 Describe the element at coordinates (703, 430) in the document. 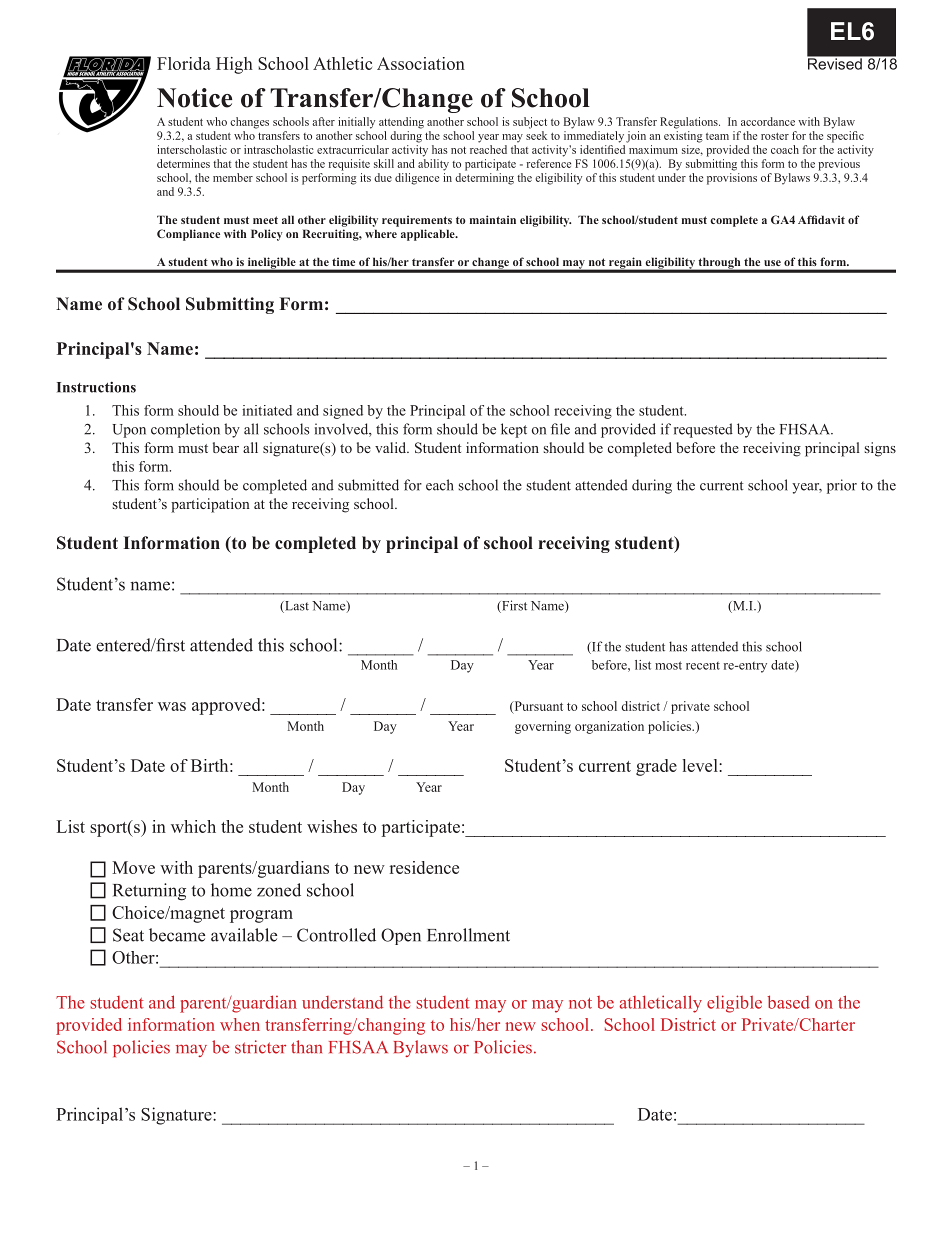

I see `requested` at that location.
